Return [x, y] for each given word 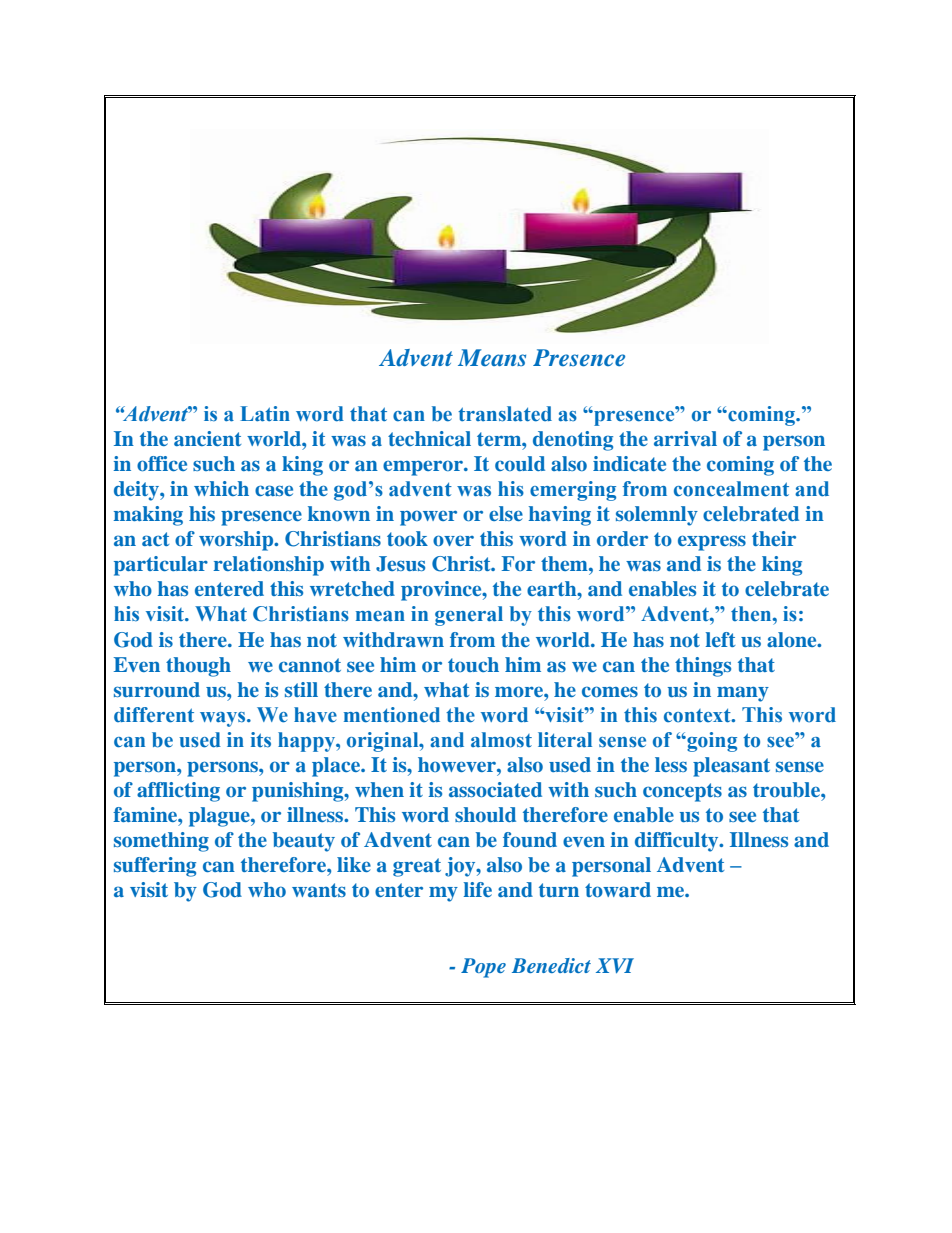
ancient [207, 438]
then [752, 614]
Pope [483, 968]
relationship [268, 566]
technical [429, 438]
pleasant [731, 767]
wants [319, 890]
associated [495, 789]
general [469, 616]
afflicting [178, 792]
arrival [685, 438]
